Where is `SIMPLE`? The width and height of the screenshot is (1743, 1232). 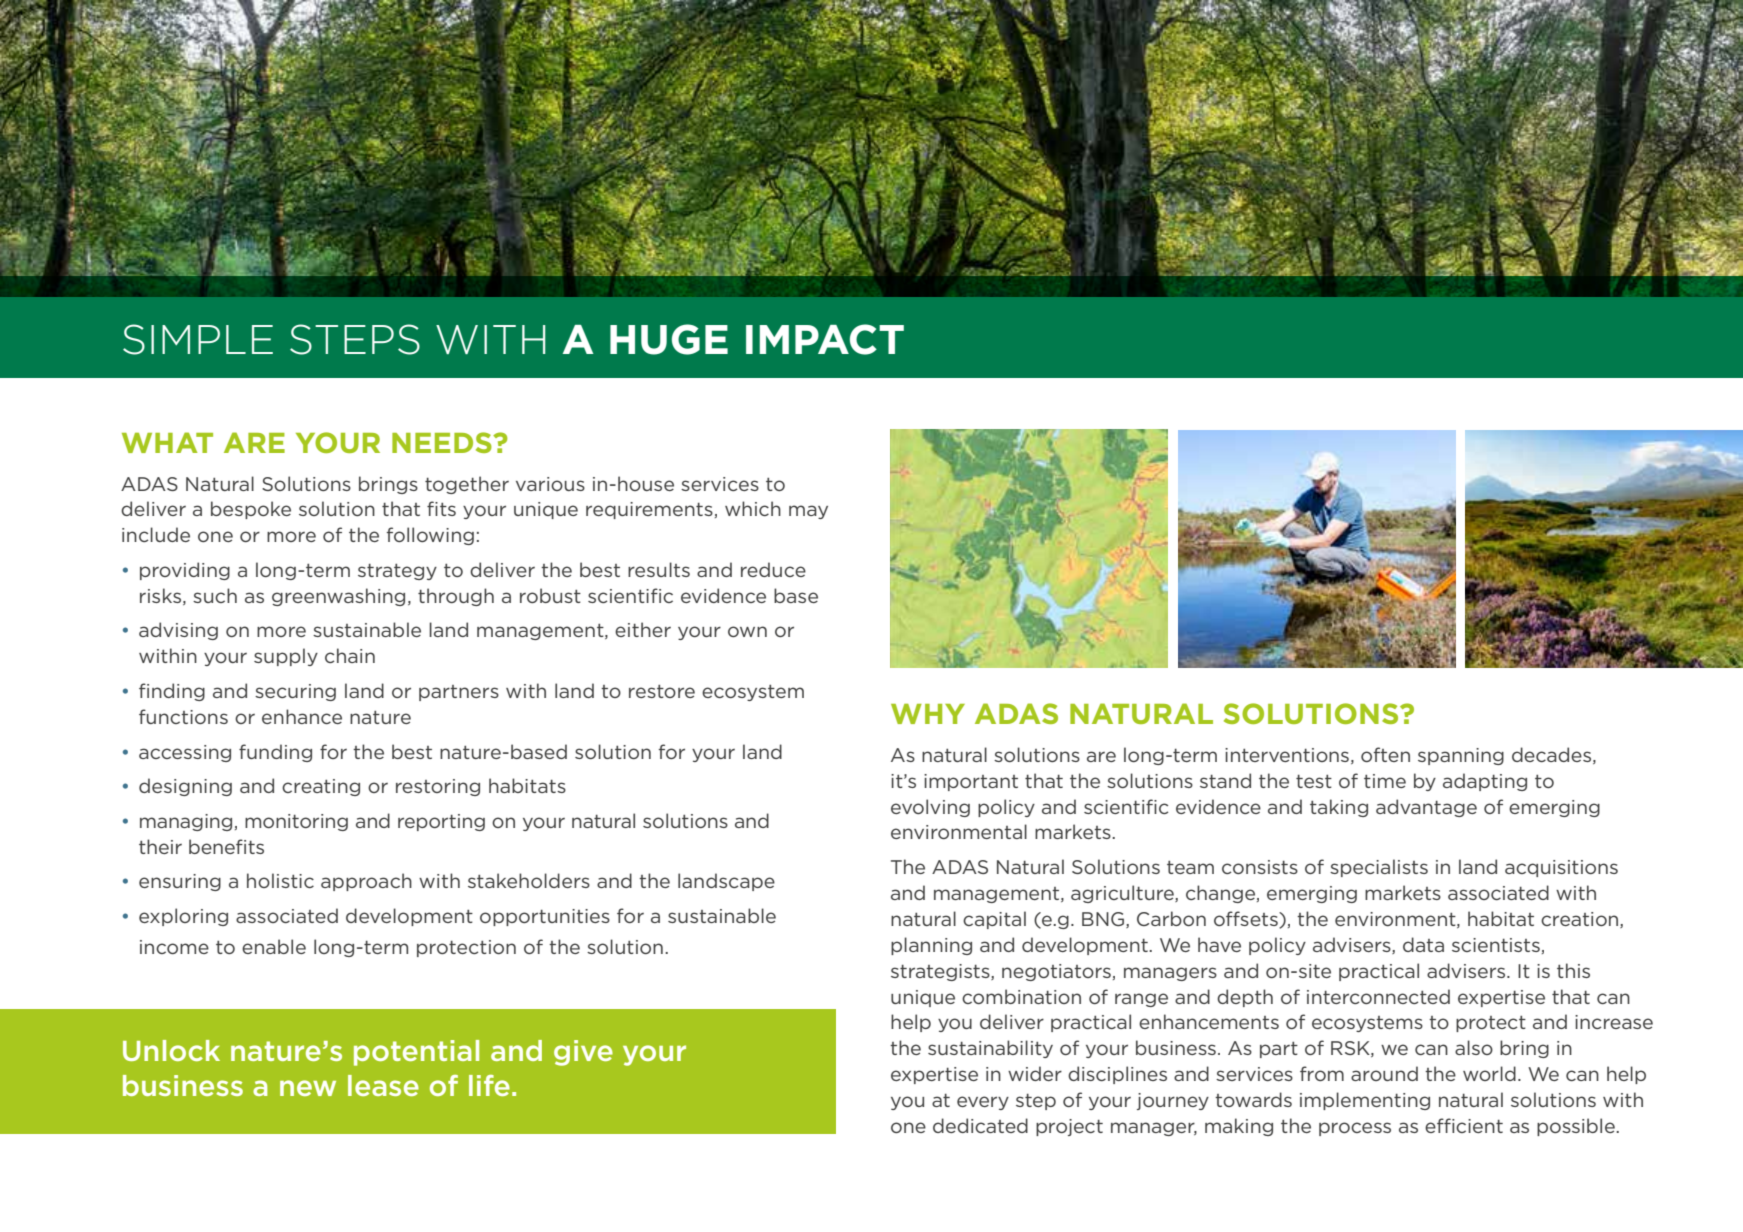 SIMPLE is located at coordinates (198, 339).
